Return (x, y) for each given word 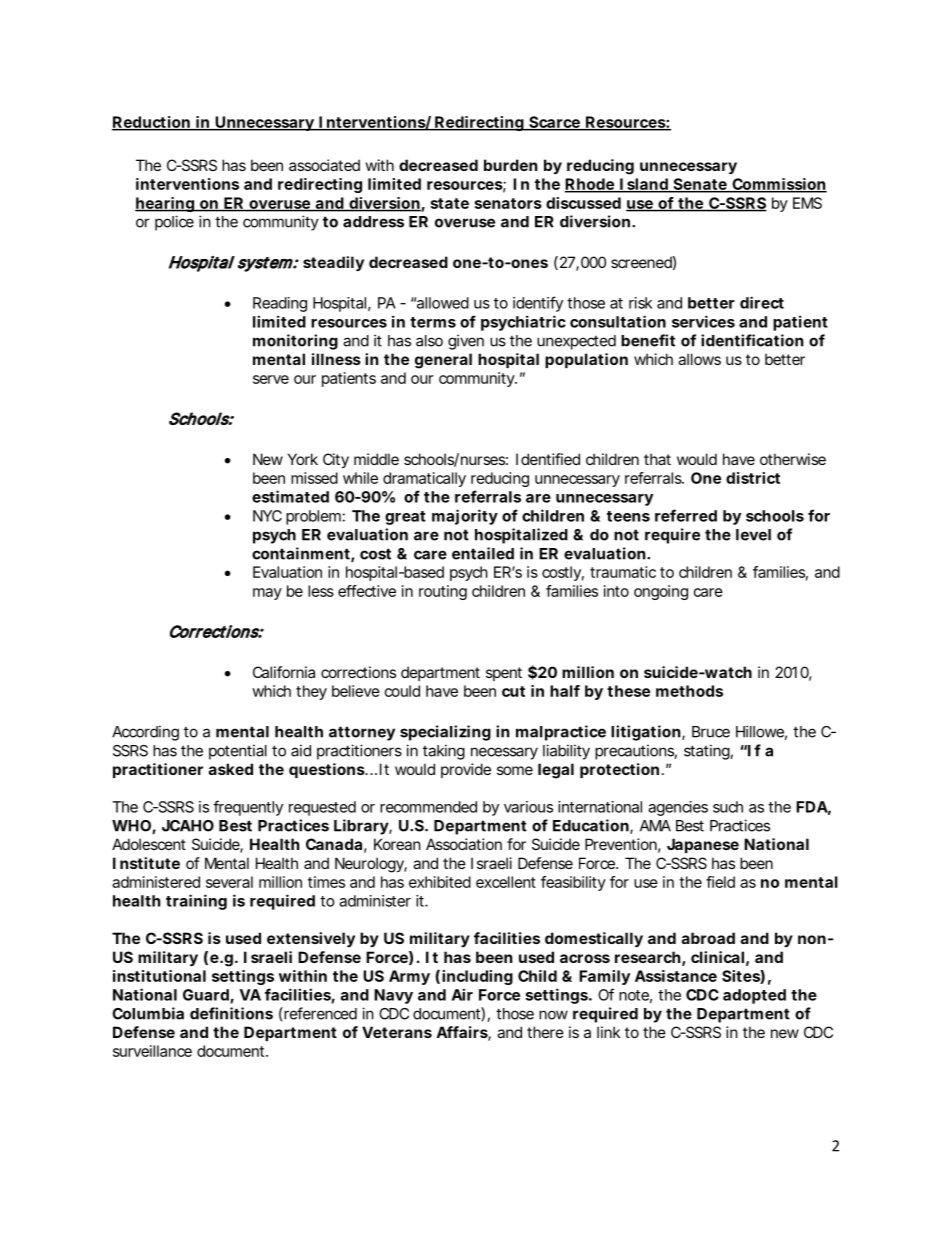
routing (443, 592)
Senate (699, 185)
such (728, 807)
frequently (248, 808)
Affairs (462, 1033)
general (443, 361)
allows (699, 359)
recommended (428, 807)
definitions (231, 1013)
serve (271, 379)
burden (510, 165)
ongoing (661, 592)
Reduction (151, 123)
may (267, 594)
